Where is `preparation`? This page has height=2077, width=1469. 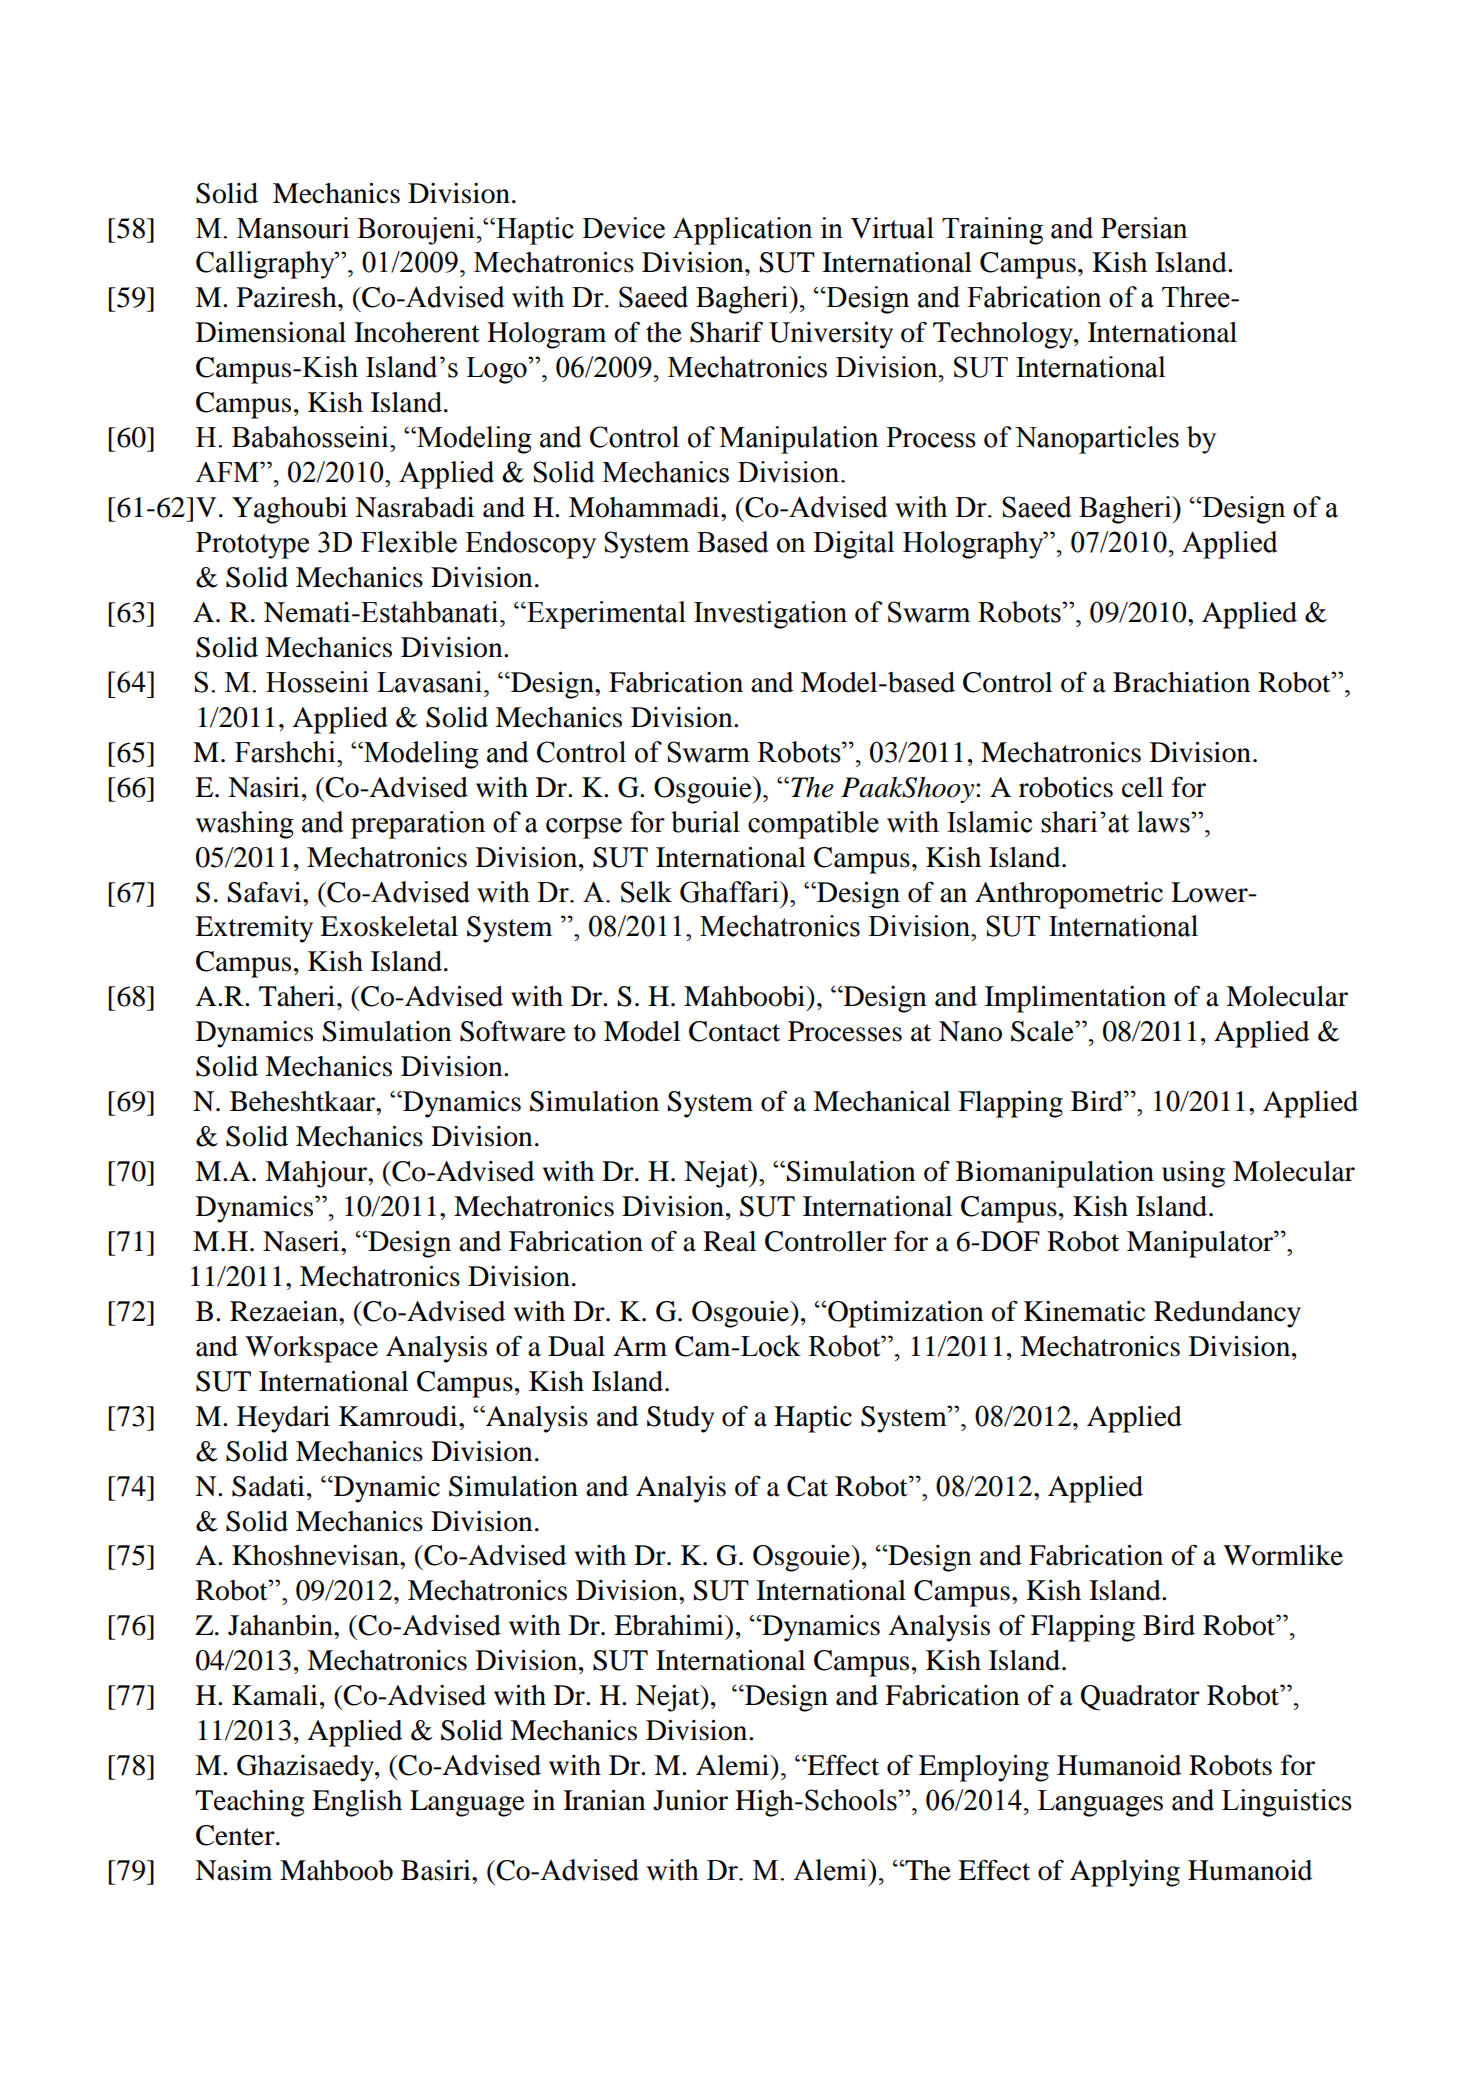
preparation is located at coordinates (418, 825).
